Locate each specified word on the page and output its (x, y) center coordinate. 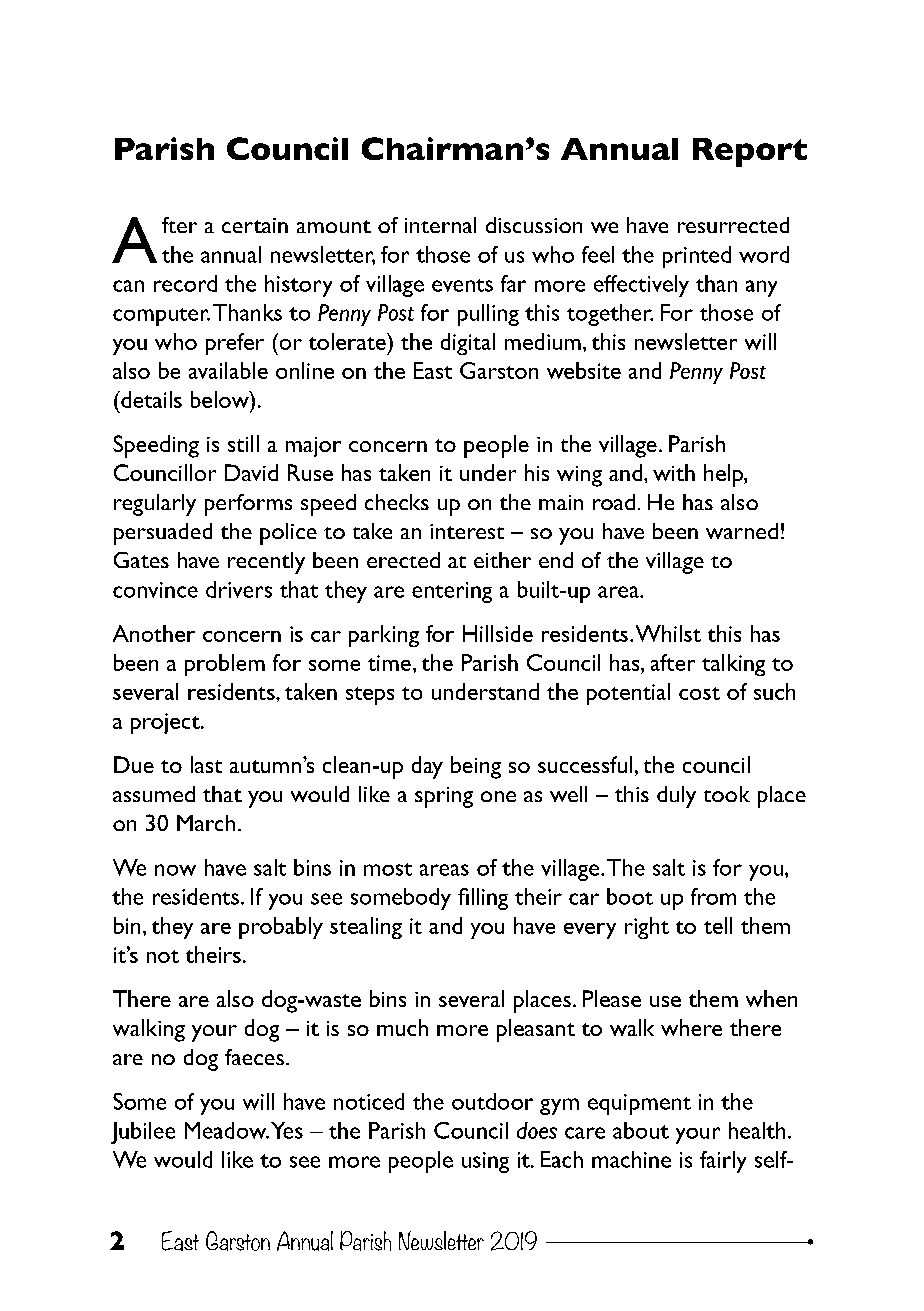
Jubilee (143, 1133)
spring (444, 797)
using (485, 1162)
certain (255, 225)
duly (676, 797)
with (674, 472)
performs (248, 505)
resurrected (733, 225)
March (206, 823)
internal (440, 225)
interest (467, 531)
